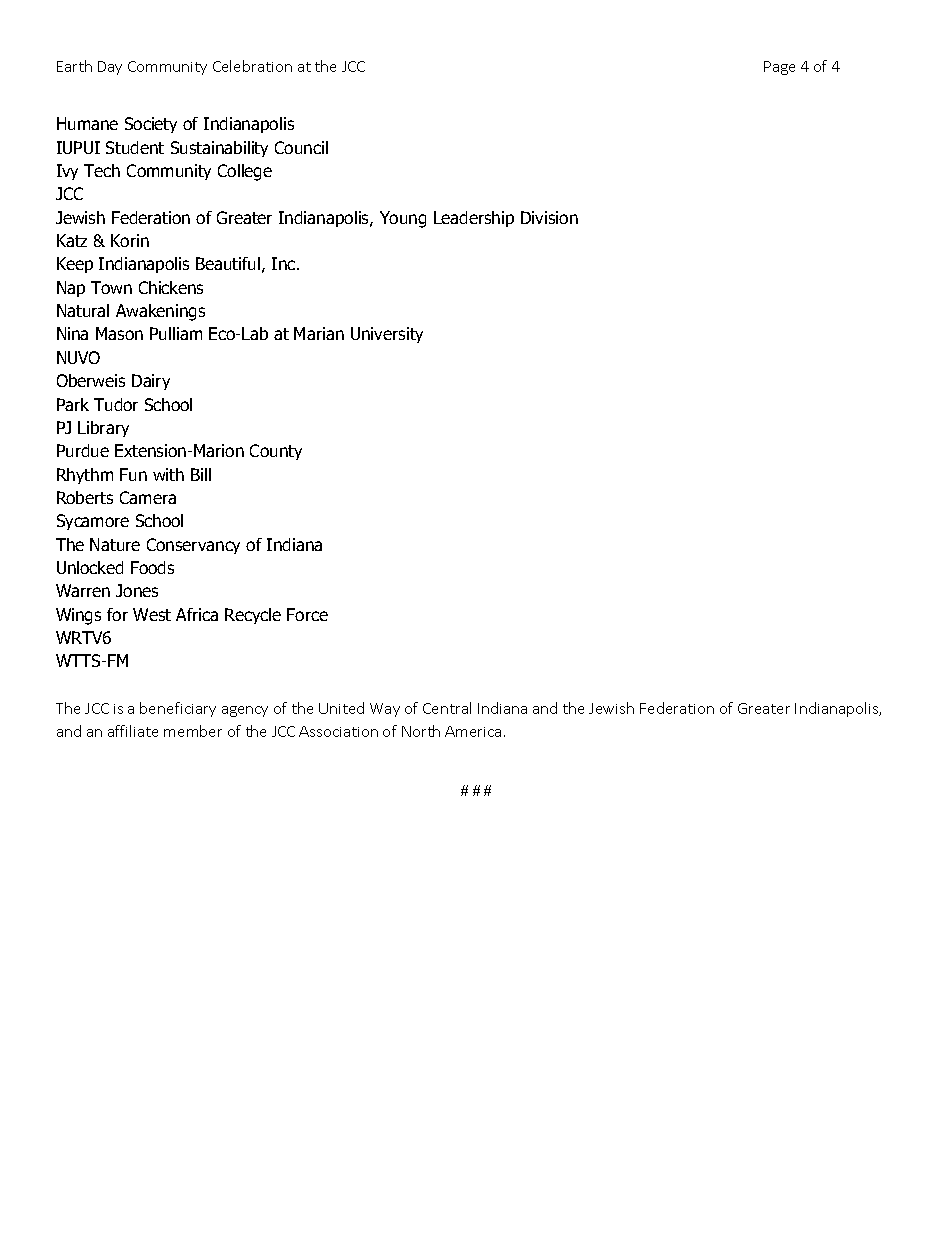  I want to click on University, so click(387, 335).
